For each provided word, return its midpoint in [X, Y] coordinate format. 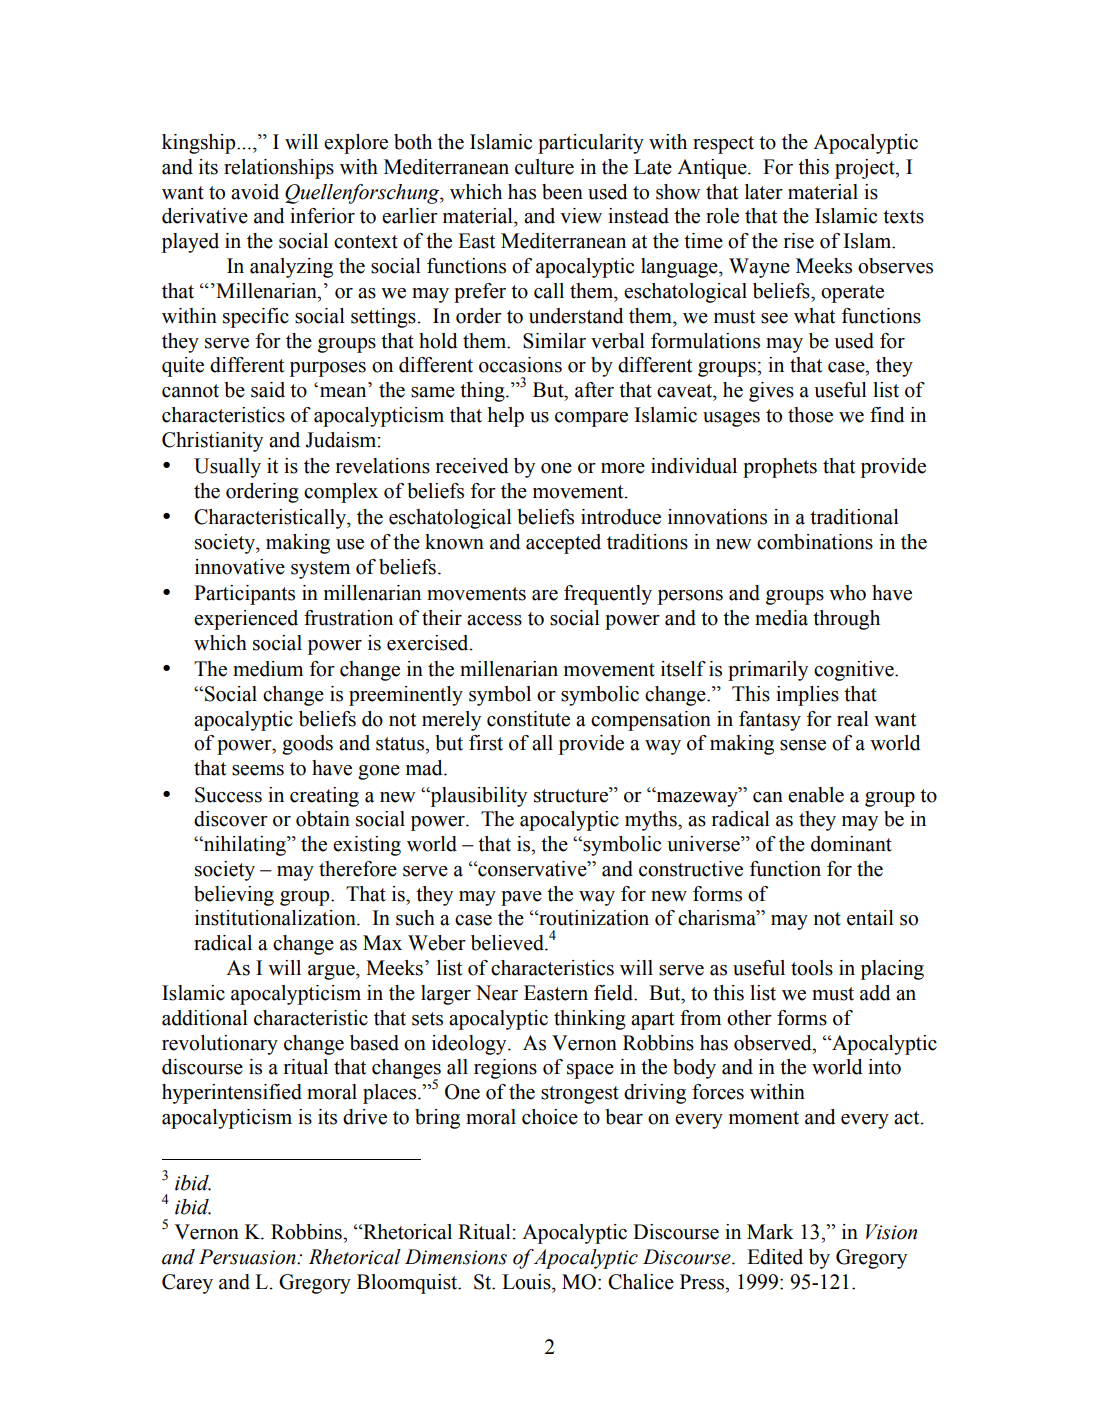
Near [497, 993]
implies [807, 696]
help [506, 417]
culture [544, 167]
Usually [227, 468]
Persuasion [248, 1257]
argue [332, 972]
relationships [279, 169]
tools [812, 968]
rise [799, 241]
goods [307, 745]
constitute [528, 719]
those [810, 415]
